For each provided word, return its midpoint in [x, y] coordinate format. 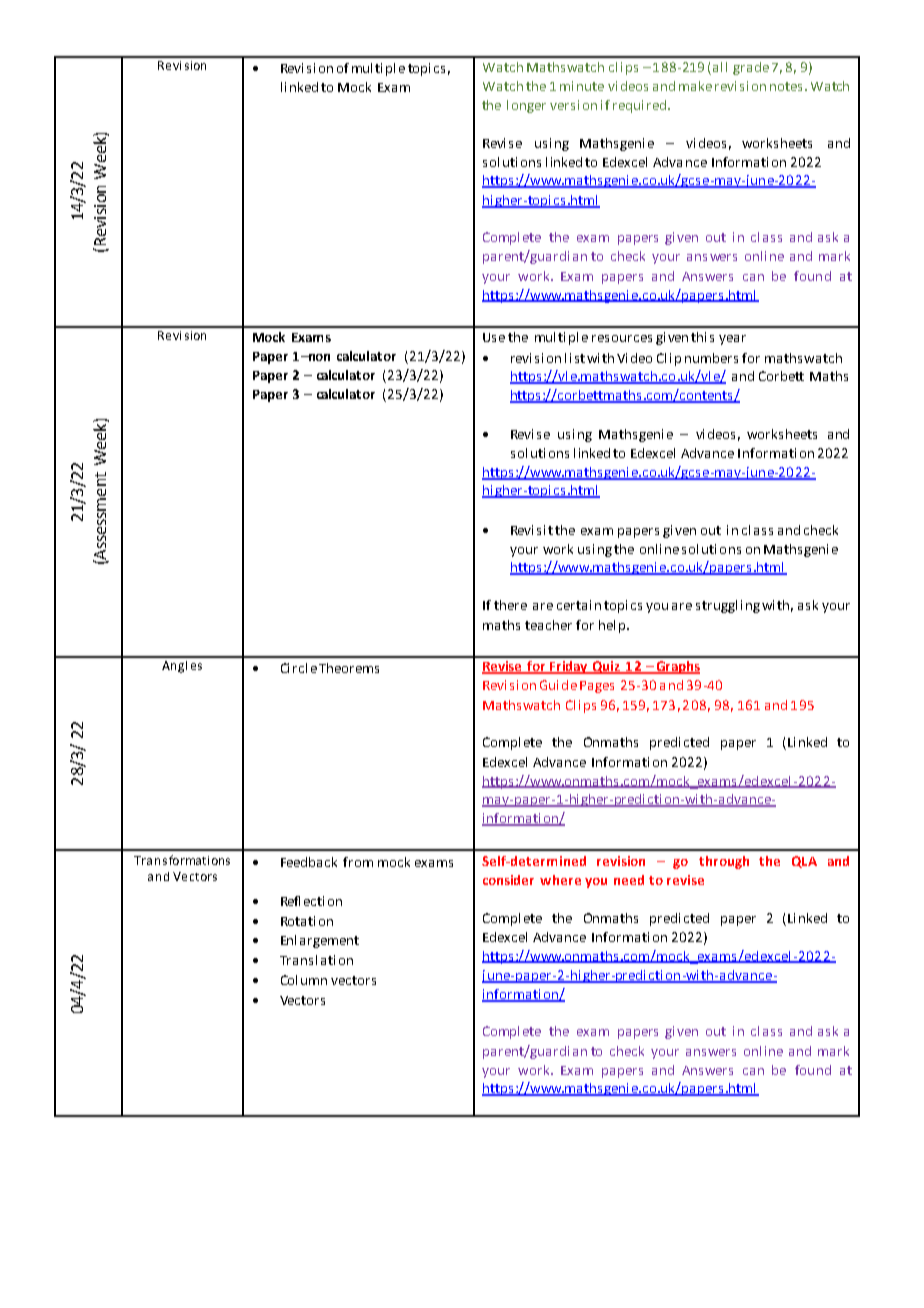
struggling [728, 606]
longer [526, 106]
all [720, 67]
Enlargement [320, 941]
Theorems [349, 668]
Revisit [532, 530]
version [573, 105]
